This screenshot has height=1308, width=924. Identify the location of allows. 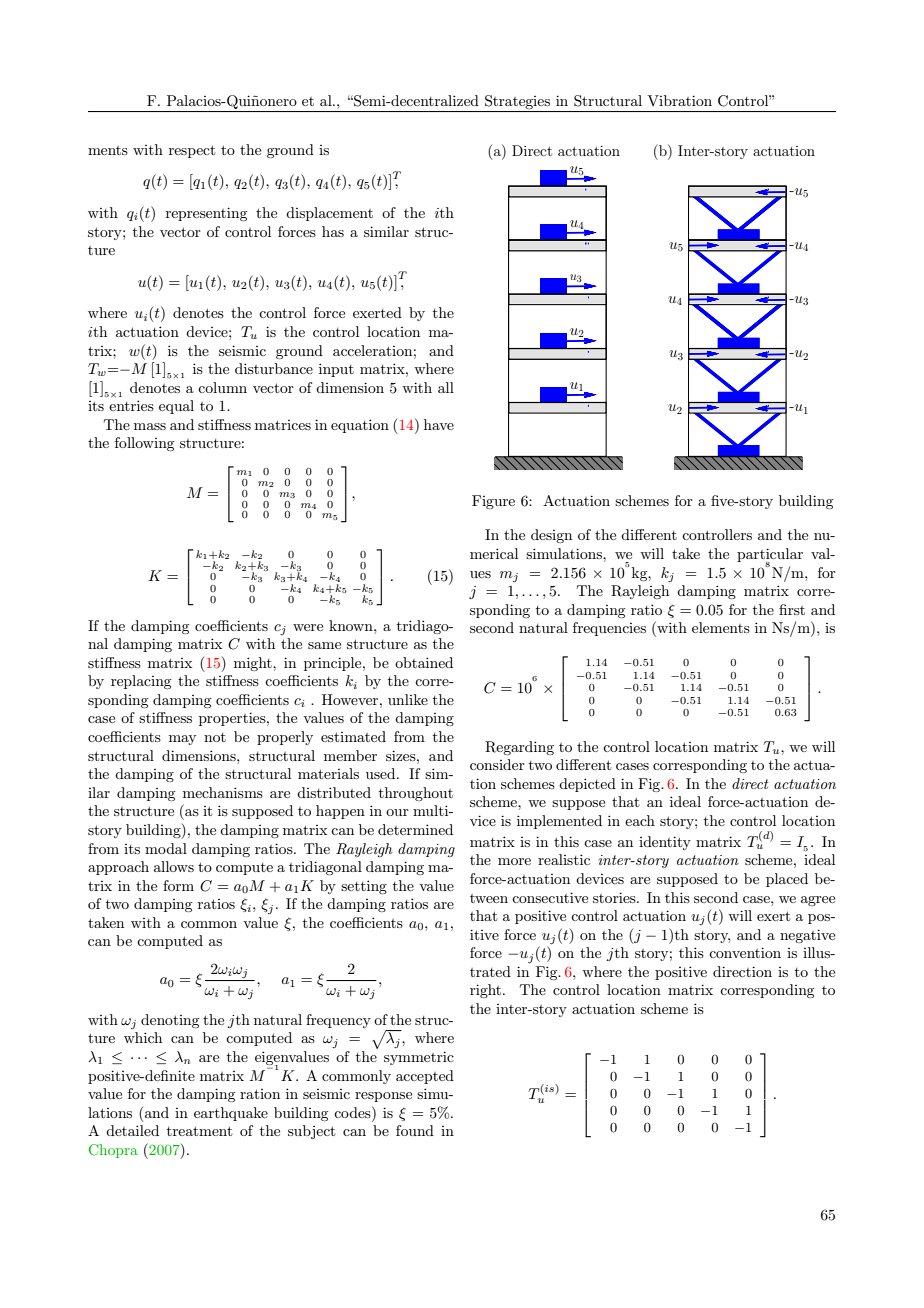
(174, 866).
